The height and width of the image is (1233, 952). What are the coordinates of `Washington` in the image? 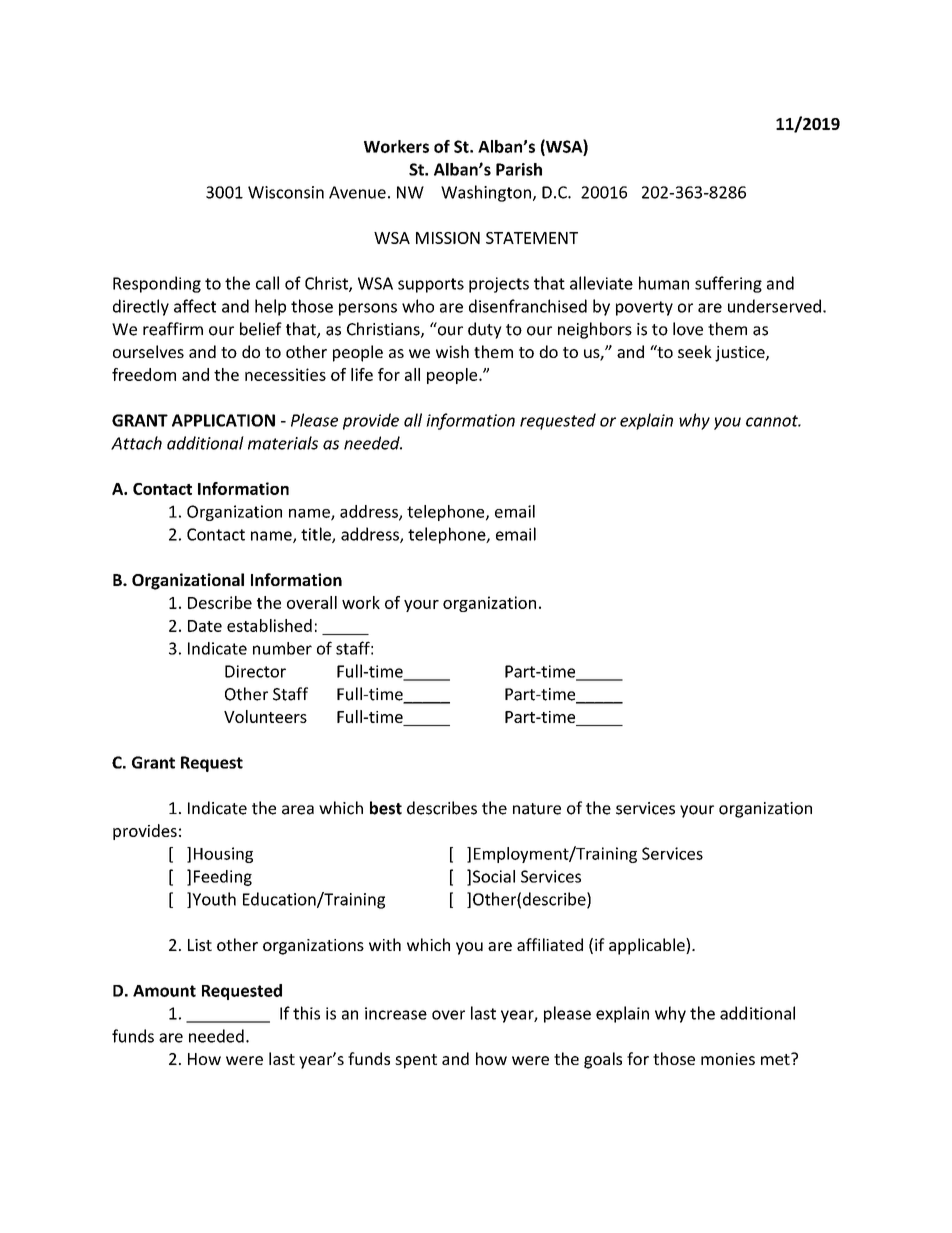 It's located at (486, 193).
